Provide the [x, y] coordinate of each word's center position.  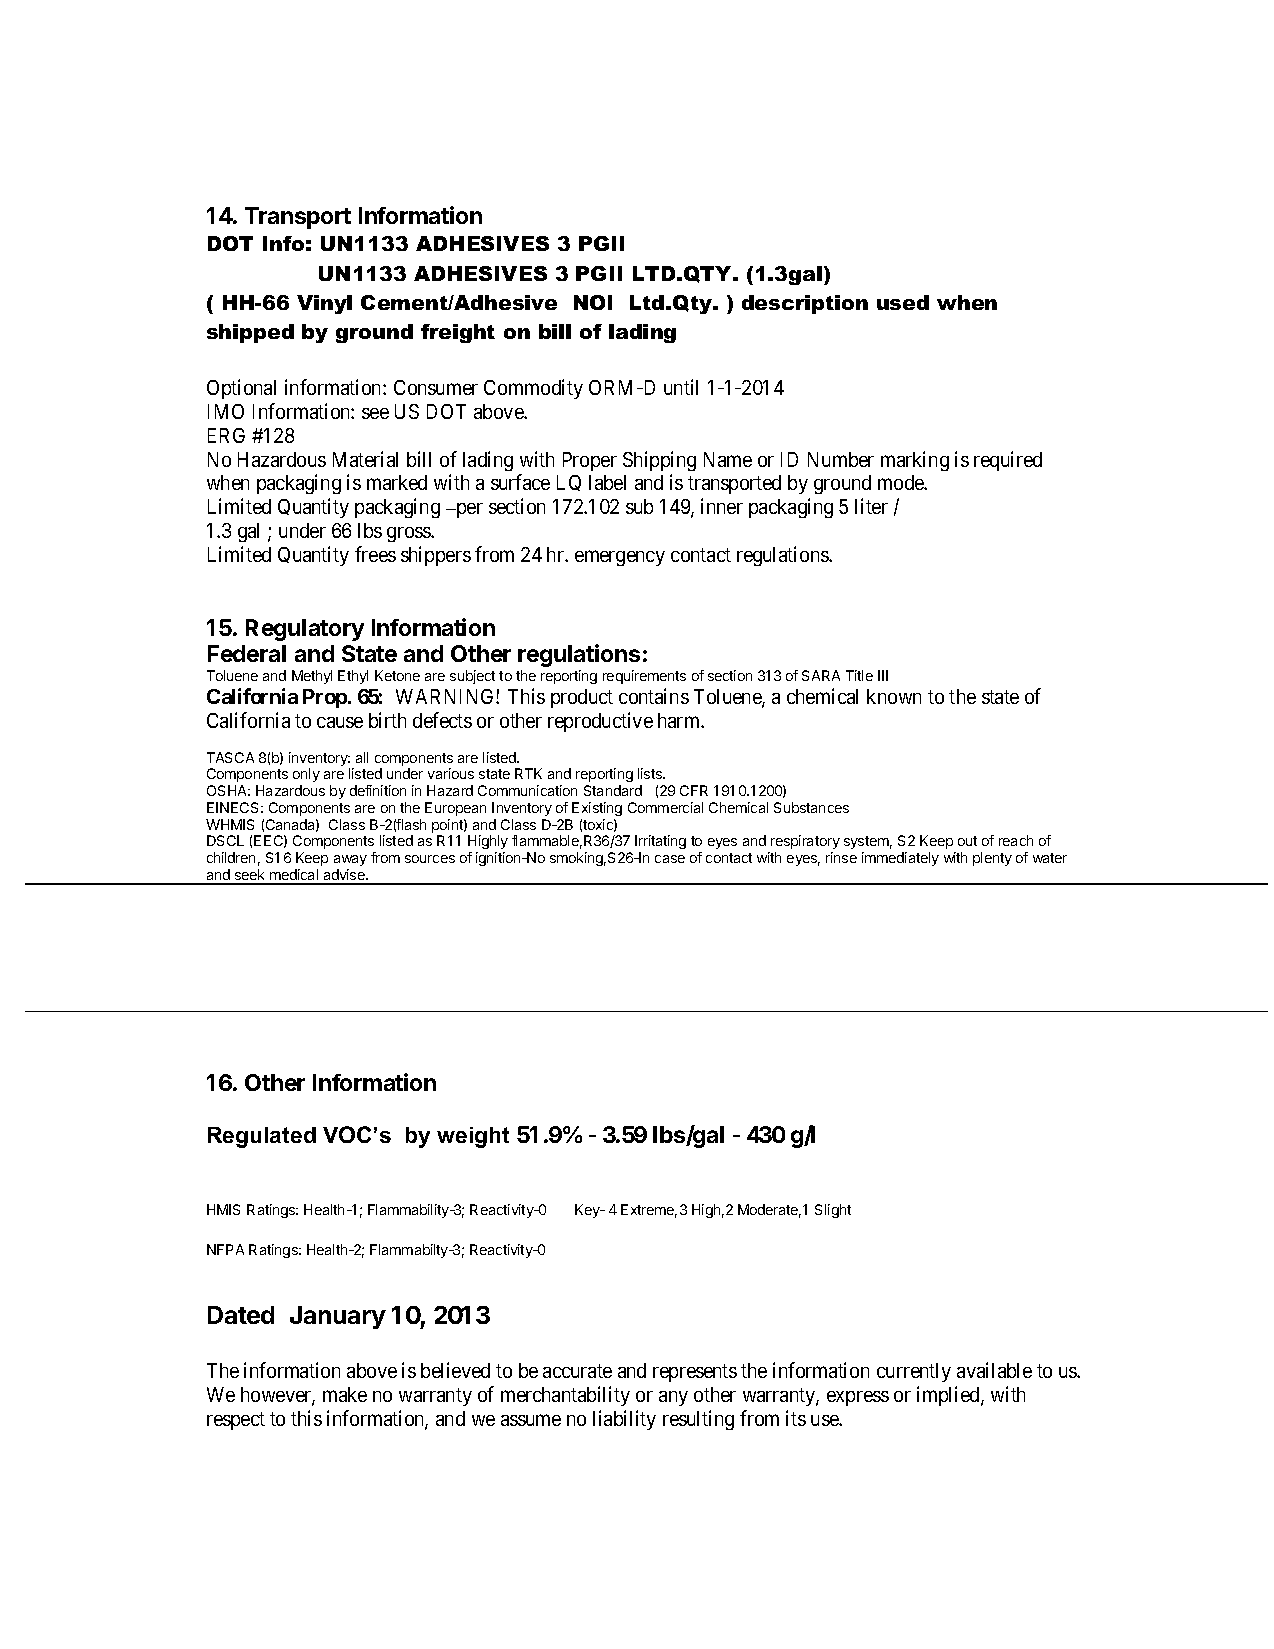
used [903, 302]
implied [949, 1396]
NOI [593, 302]
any [673, 1398]
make [345, 1394]
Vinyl [324, 304]
